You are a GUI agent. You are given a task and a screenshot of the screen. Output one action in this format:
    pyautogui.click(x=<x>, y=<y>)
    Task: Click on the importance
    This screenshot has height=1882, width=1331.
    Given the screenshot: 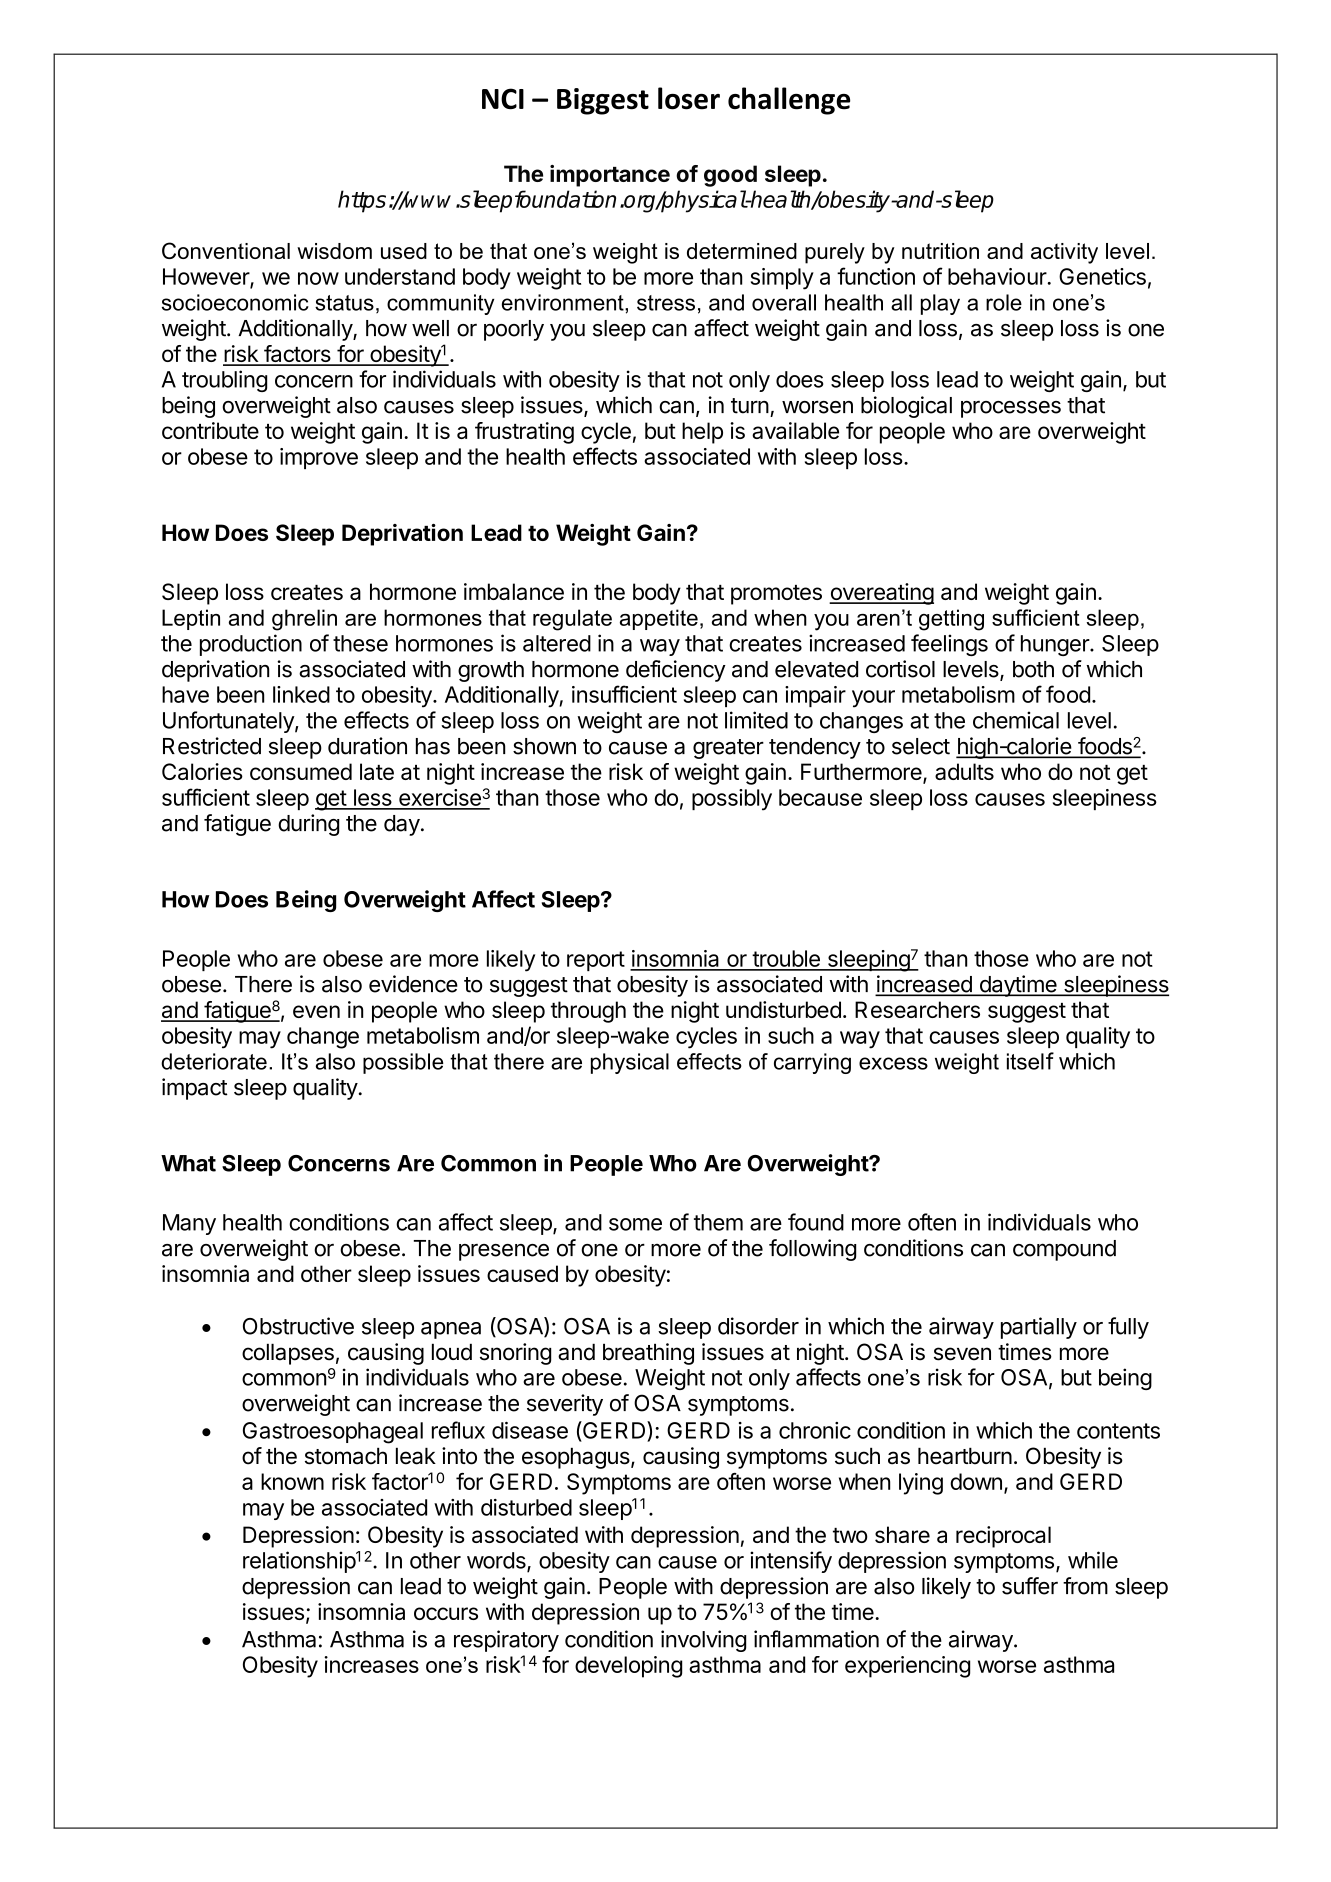 What is the action you would take?
    pyautogui.click(x=610, y=176)
